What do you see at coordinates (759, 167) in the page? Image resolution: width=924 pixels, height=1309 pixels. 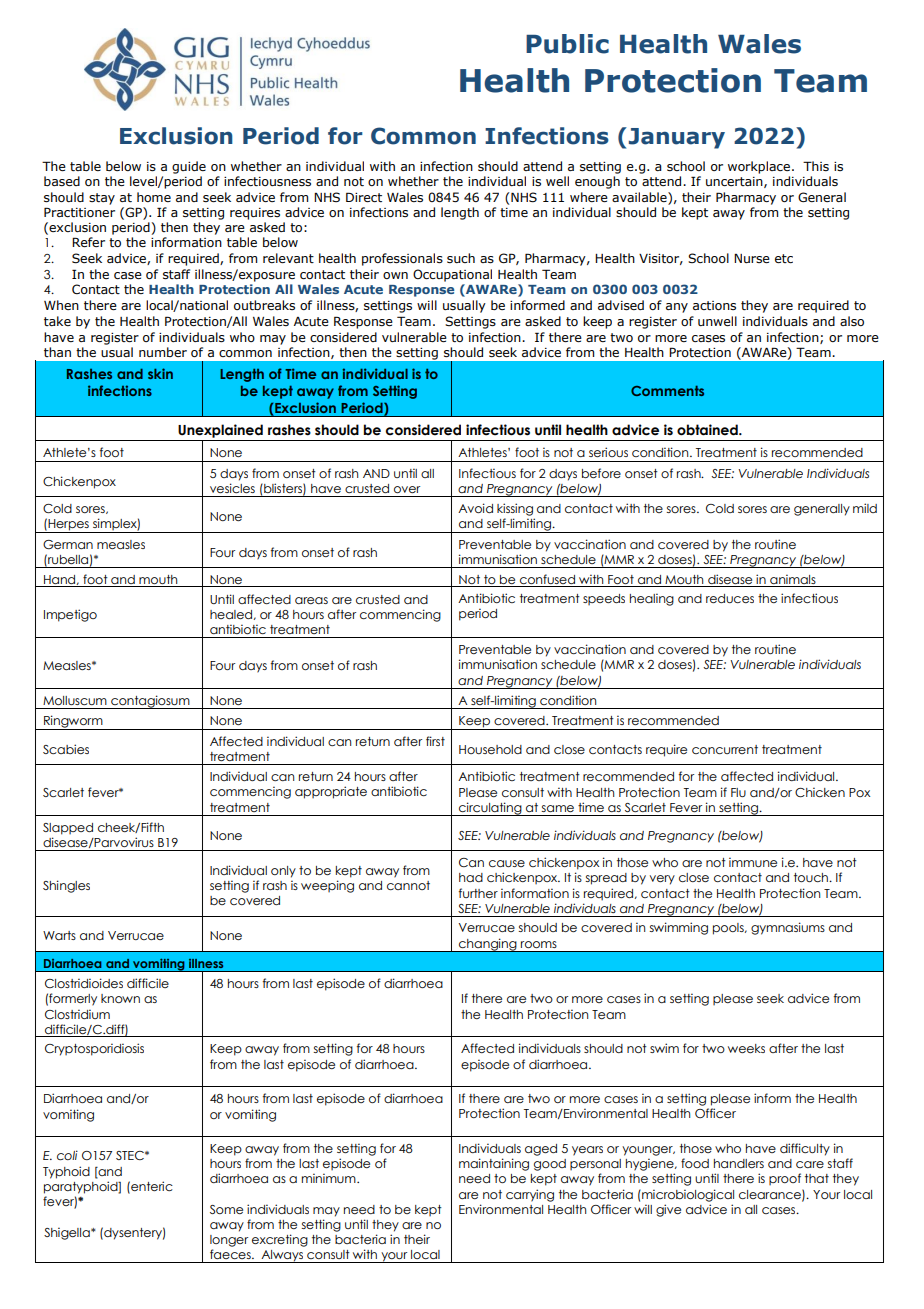 I see `workplace` at bounding box center [759, 167].
